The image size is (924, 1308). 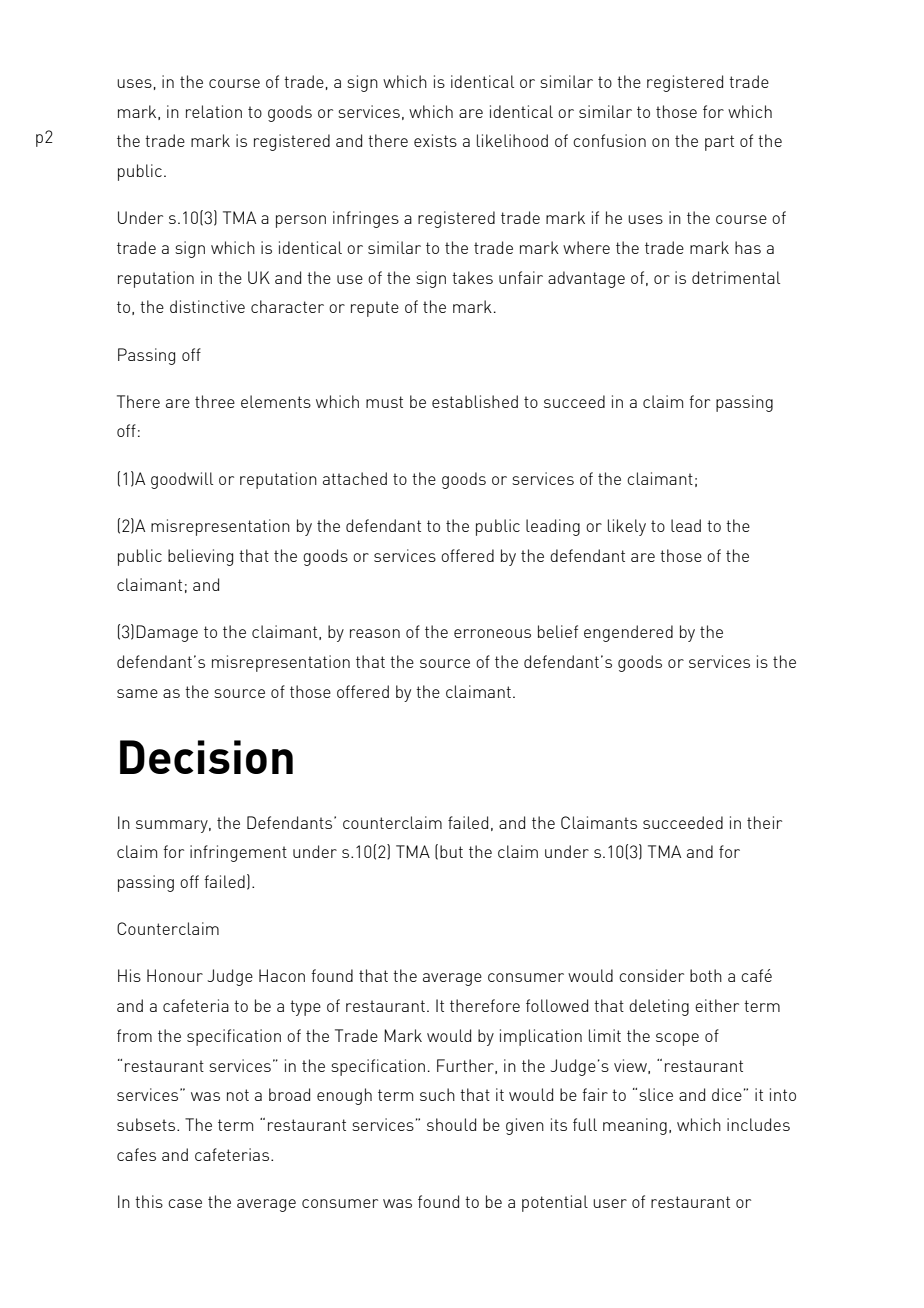 I want to click on exists, so click(x=435, y=140).
